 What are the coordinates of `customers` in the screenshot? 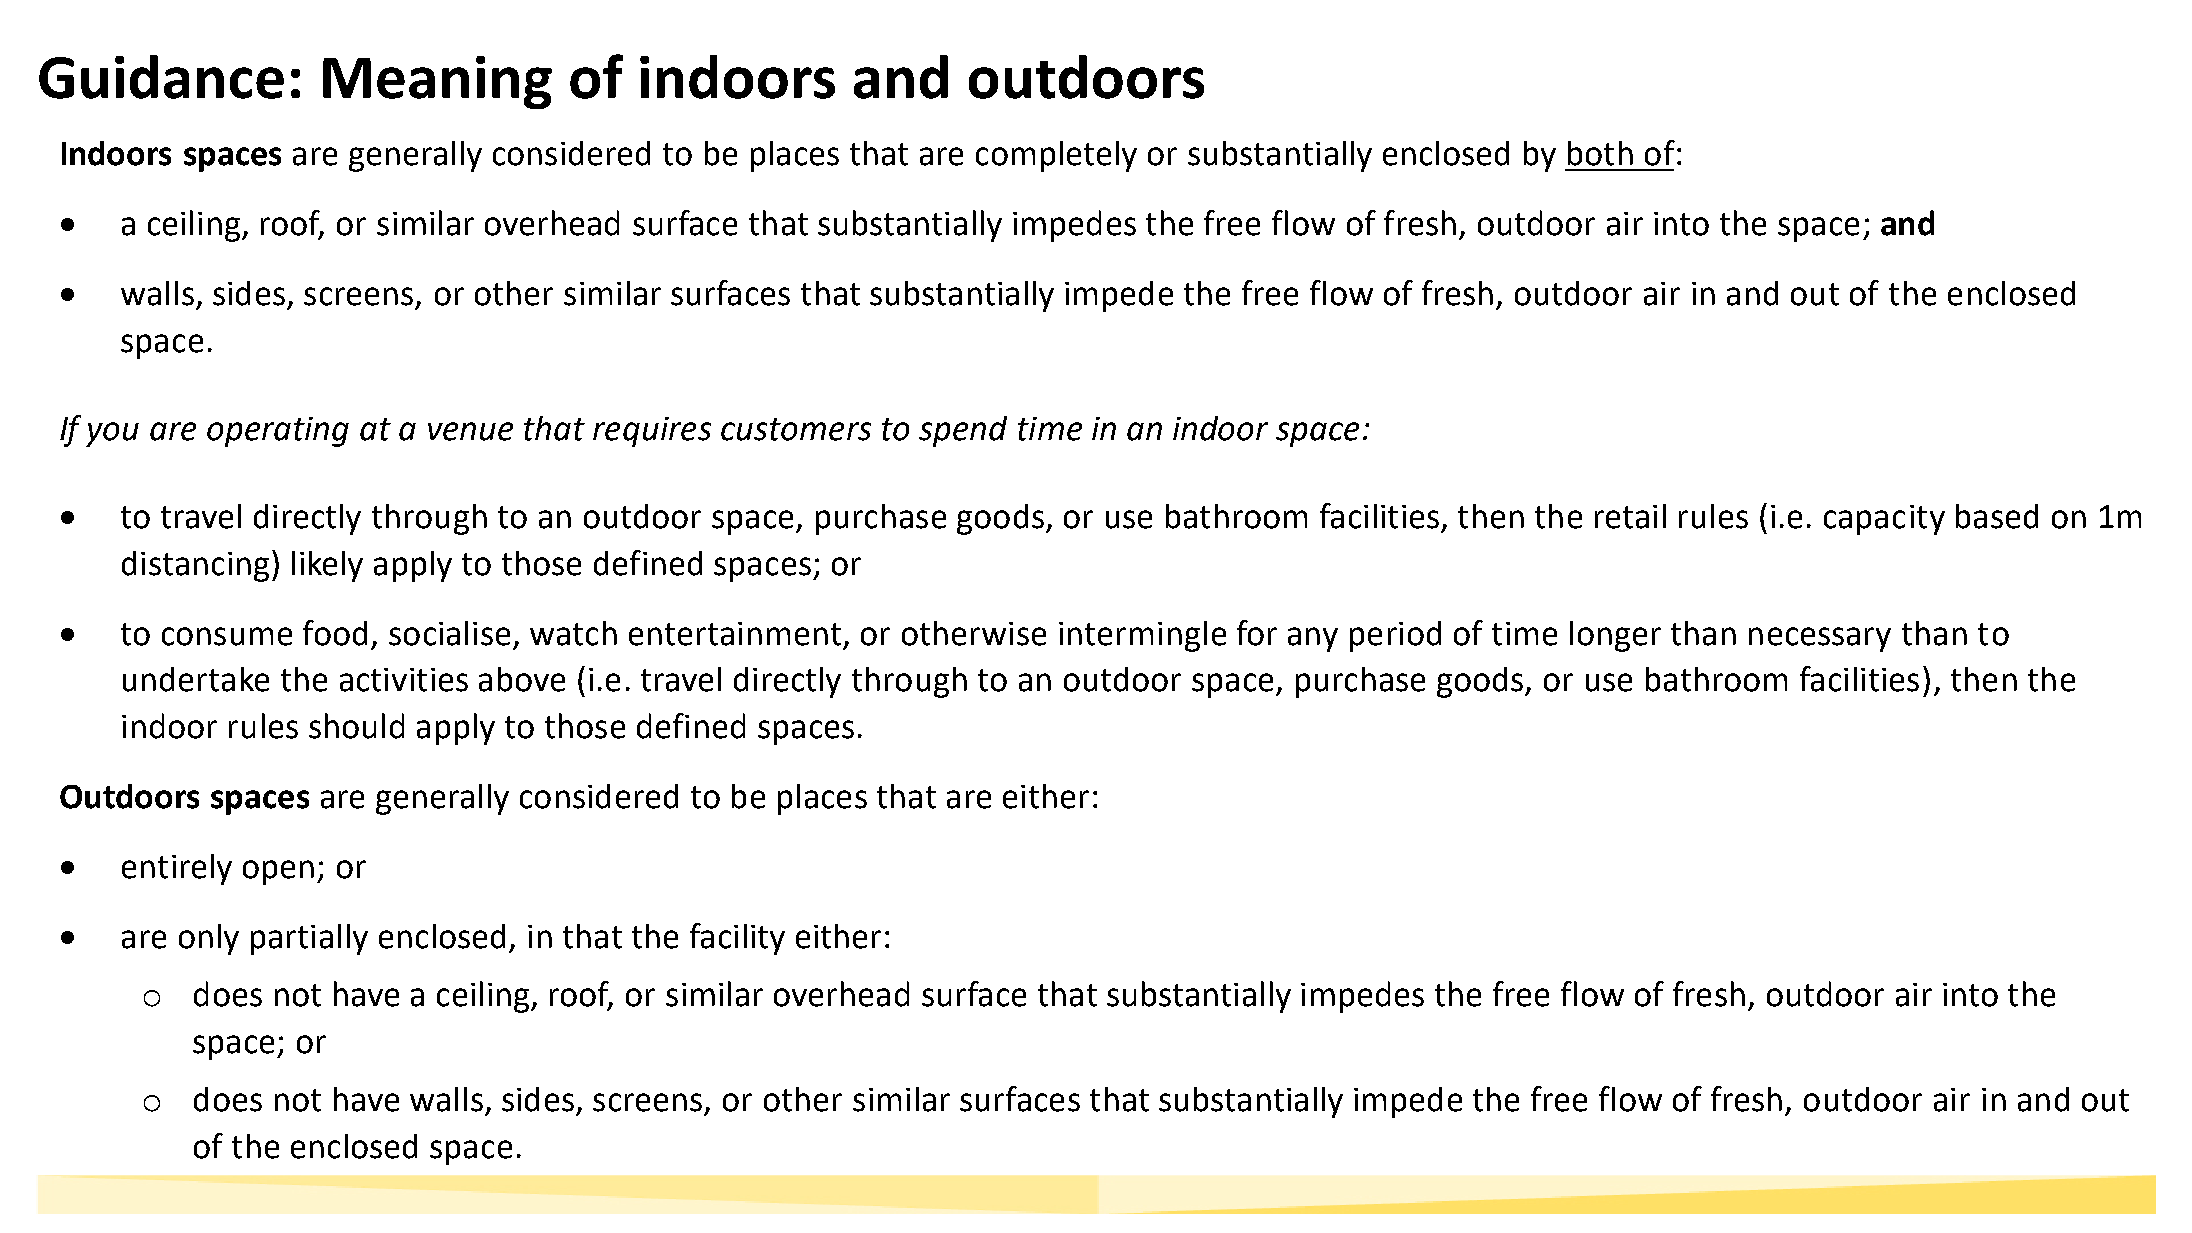 It's located at (796, 429).
